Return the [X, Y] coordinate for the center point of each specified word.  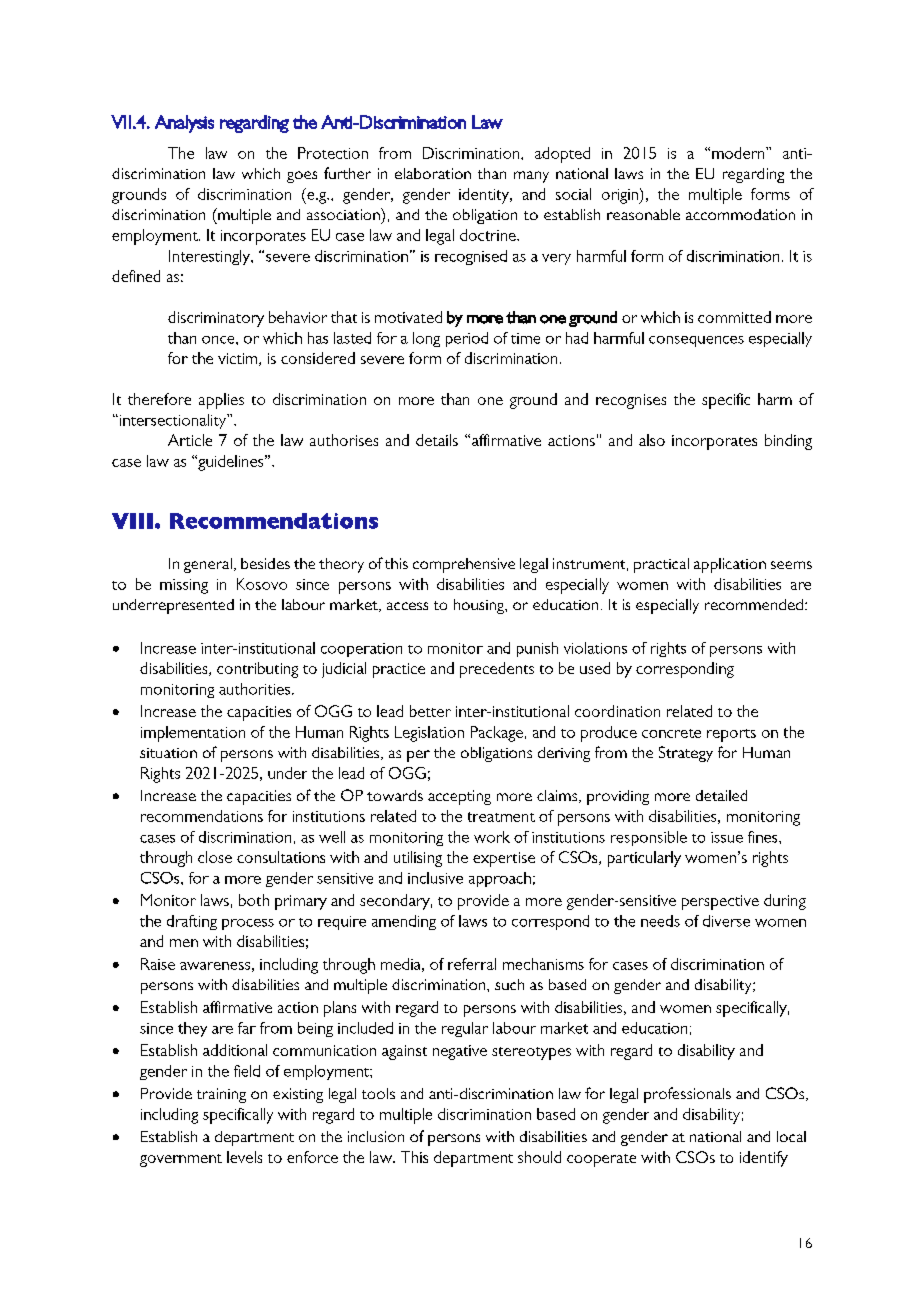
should [539, 1157]
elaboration [433, 173]
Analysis [184, 124]
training [221, 1095]
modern [739, 153]
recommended [754, 604]
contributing [257, 670]
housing [480, 606]
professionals [687, 1095]
